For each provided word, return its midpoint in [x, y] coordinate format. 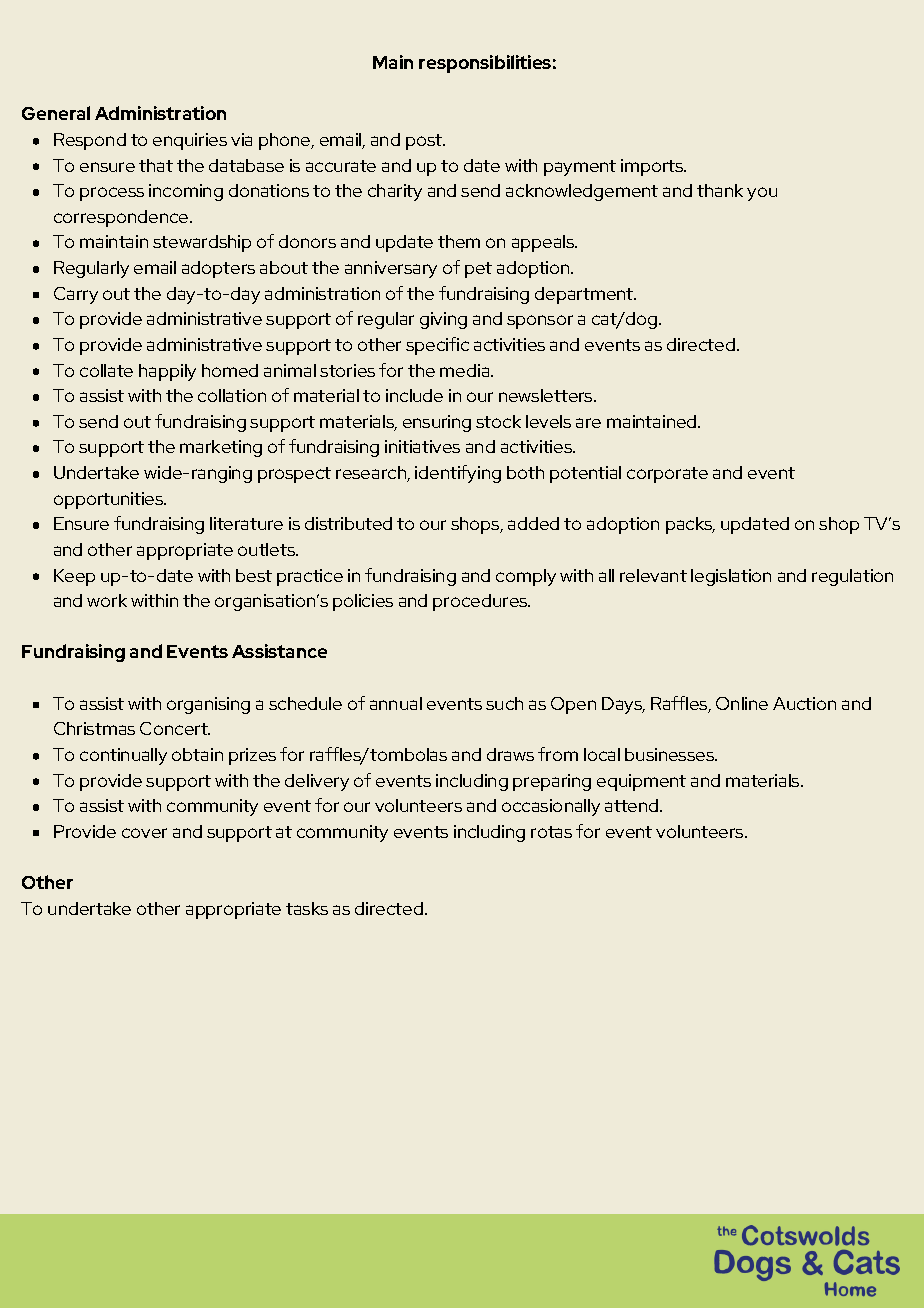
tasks [307, 908]
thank [720, 190]
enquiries [190, 141]
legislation [731, 577]
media [466, 370]
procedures [481, 602]
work [107, 600]
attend [633, 805]
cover [144, 833]
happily [167, 372]
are [588, 423]
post [425, 142]
